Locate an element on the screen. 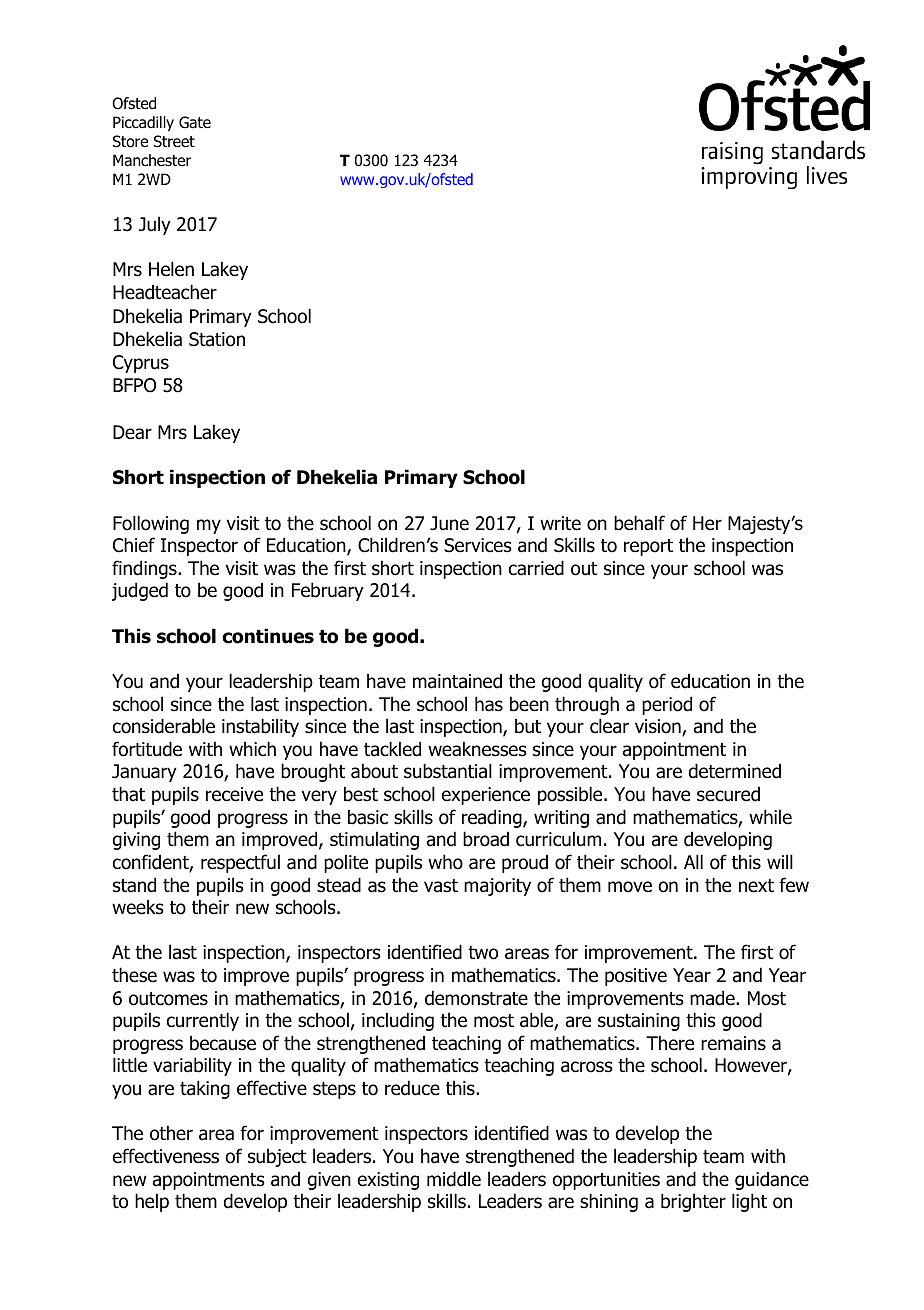 The height and width of the screenshot is (1310, 924). outcomes is located at coordinates (168, 999).
